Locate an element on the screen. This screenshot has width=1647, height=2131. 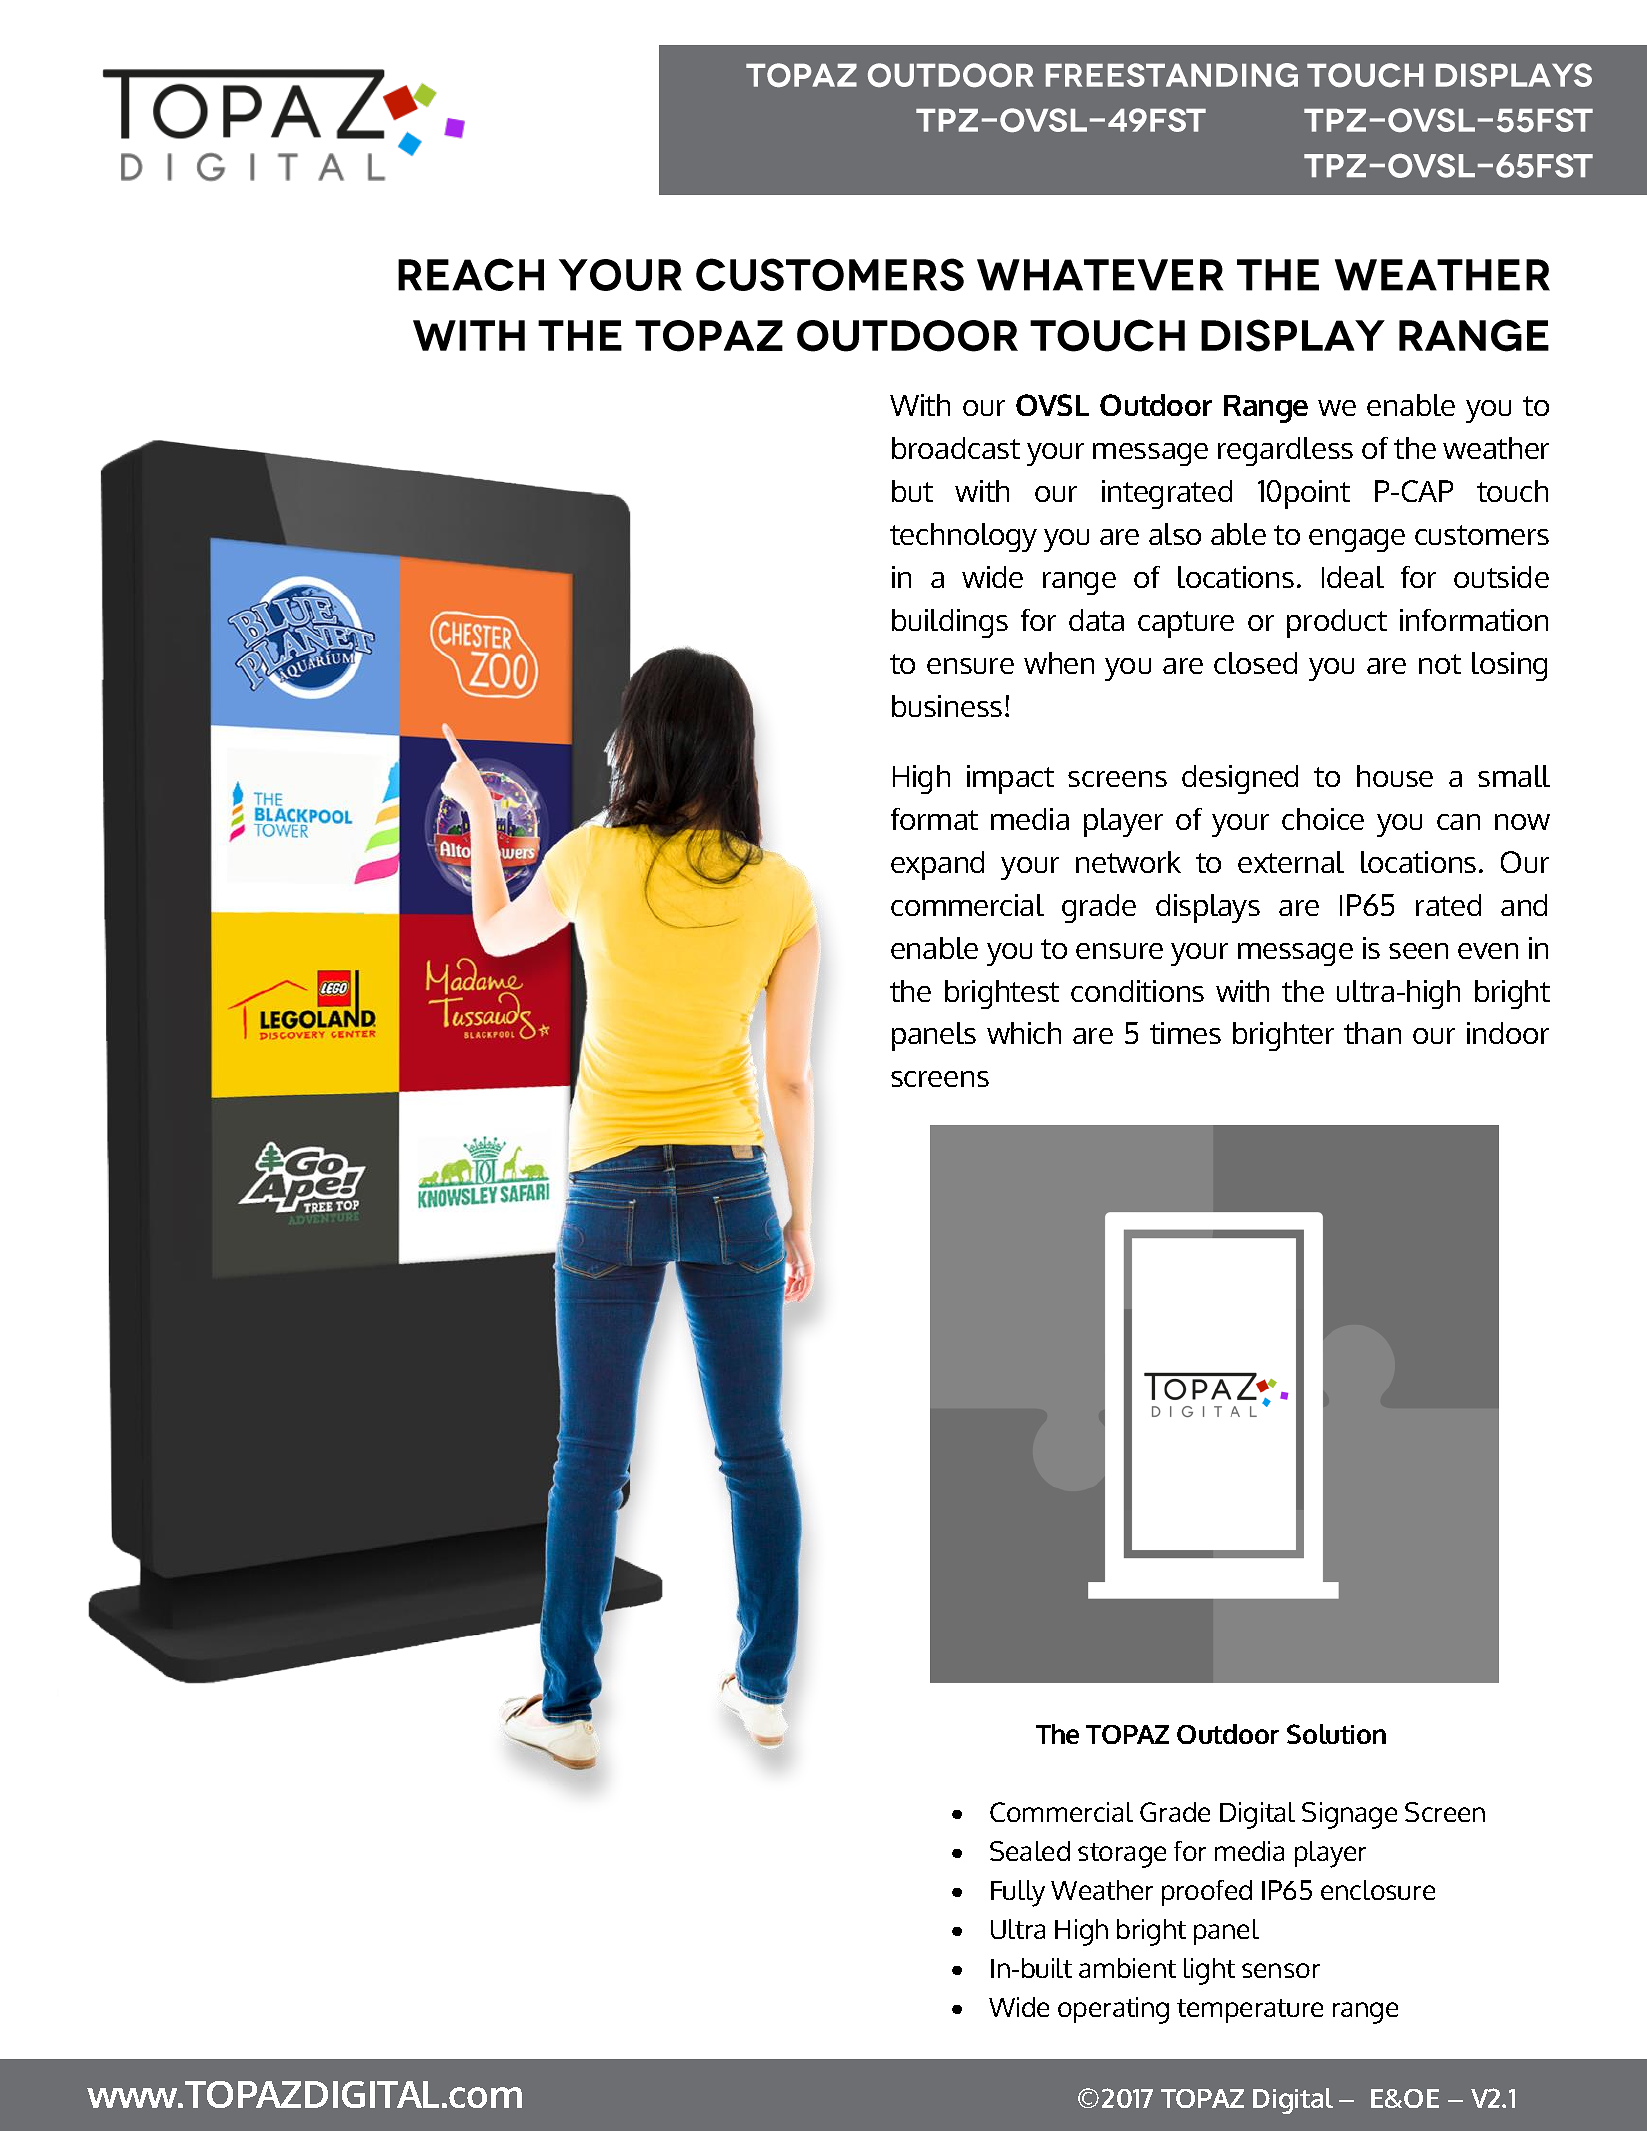
which is located at coordinates (1024, 1033).
